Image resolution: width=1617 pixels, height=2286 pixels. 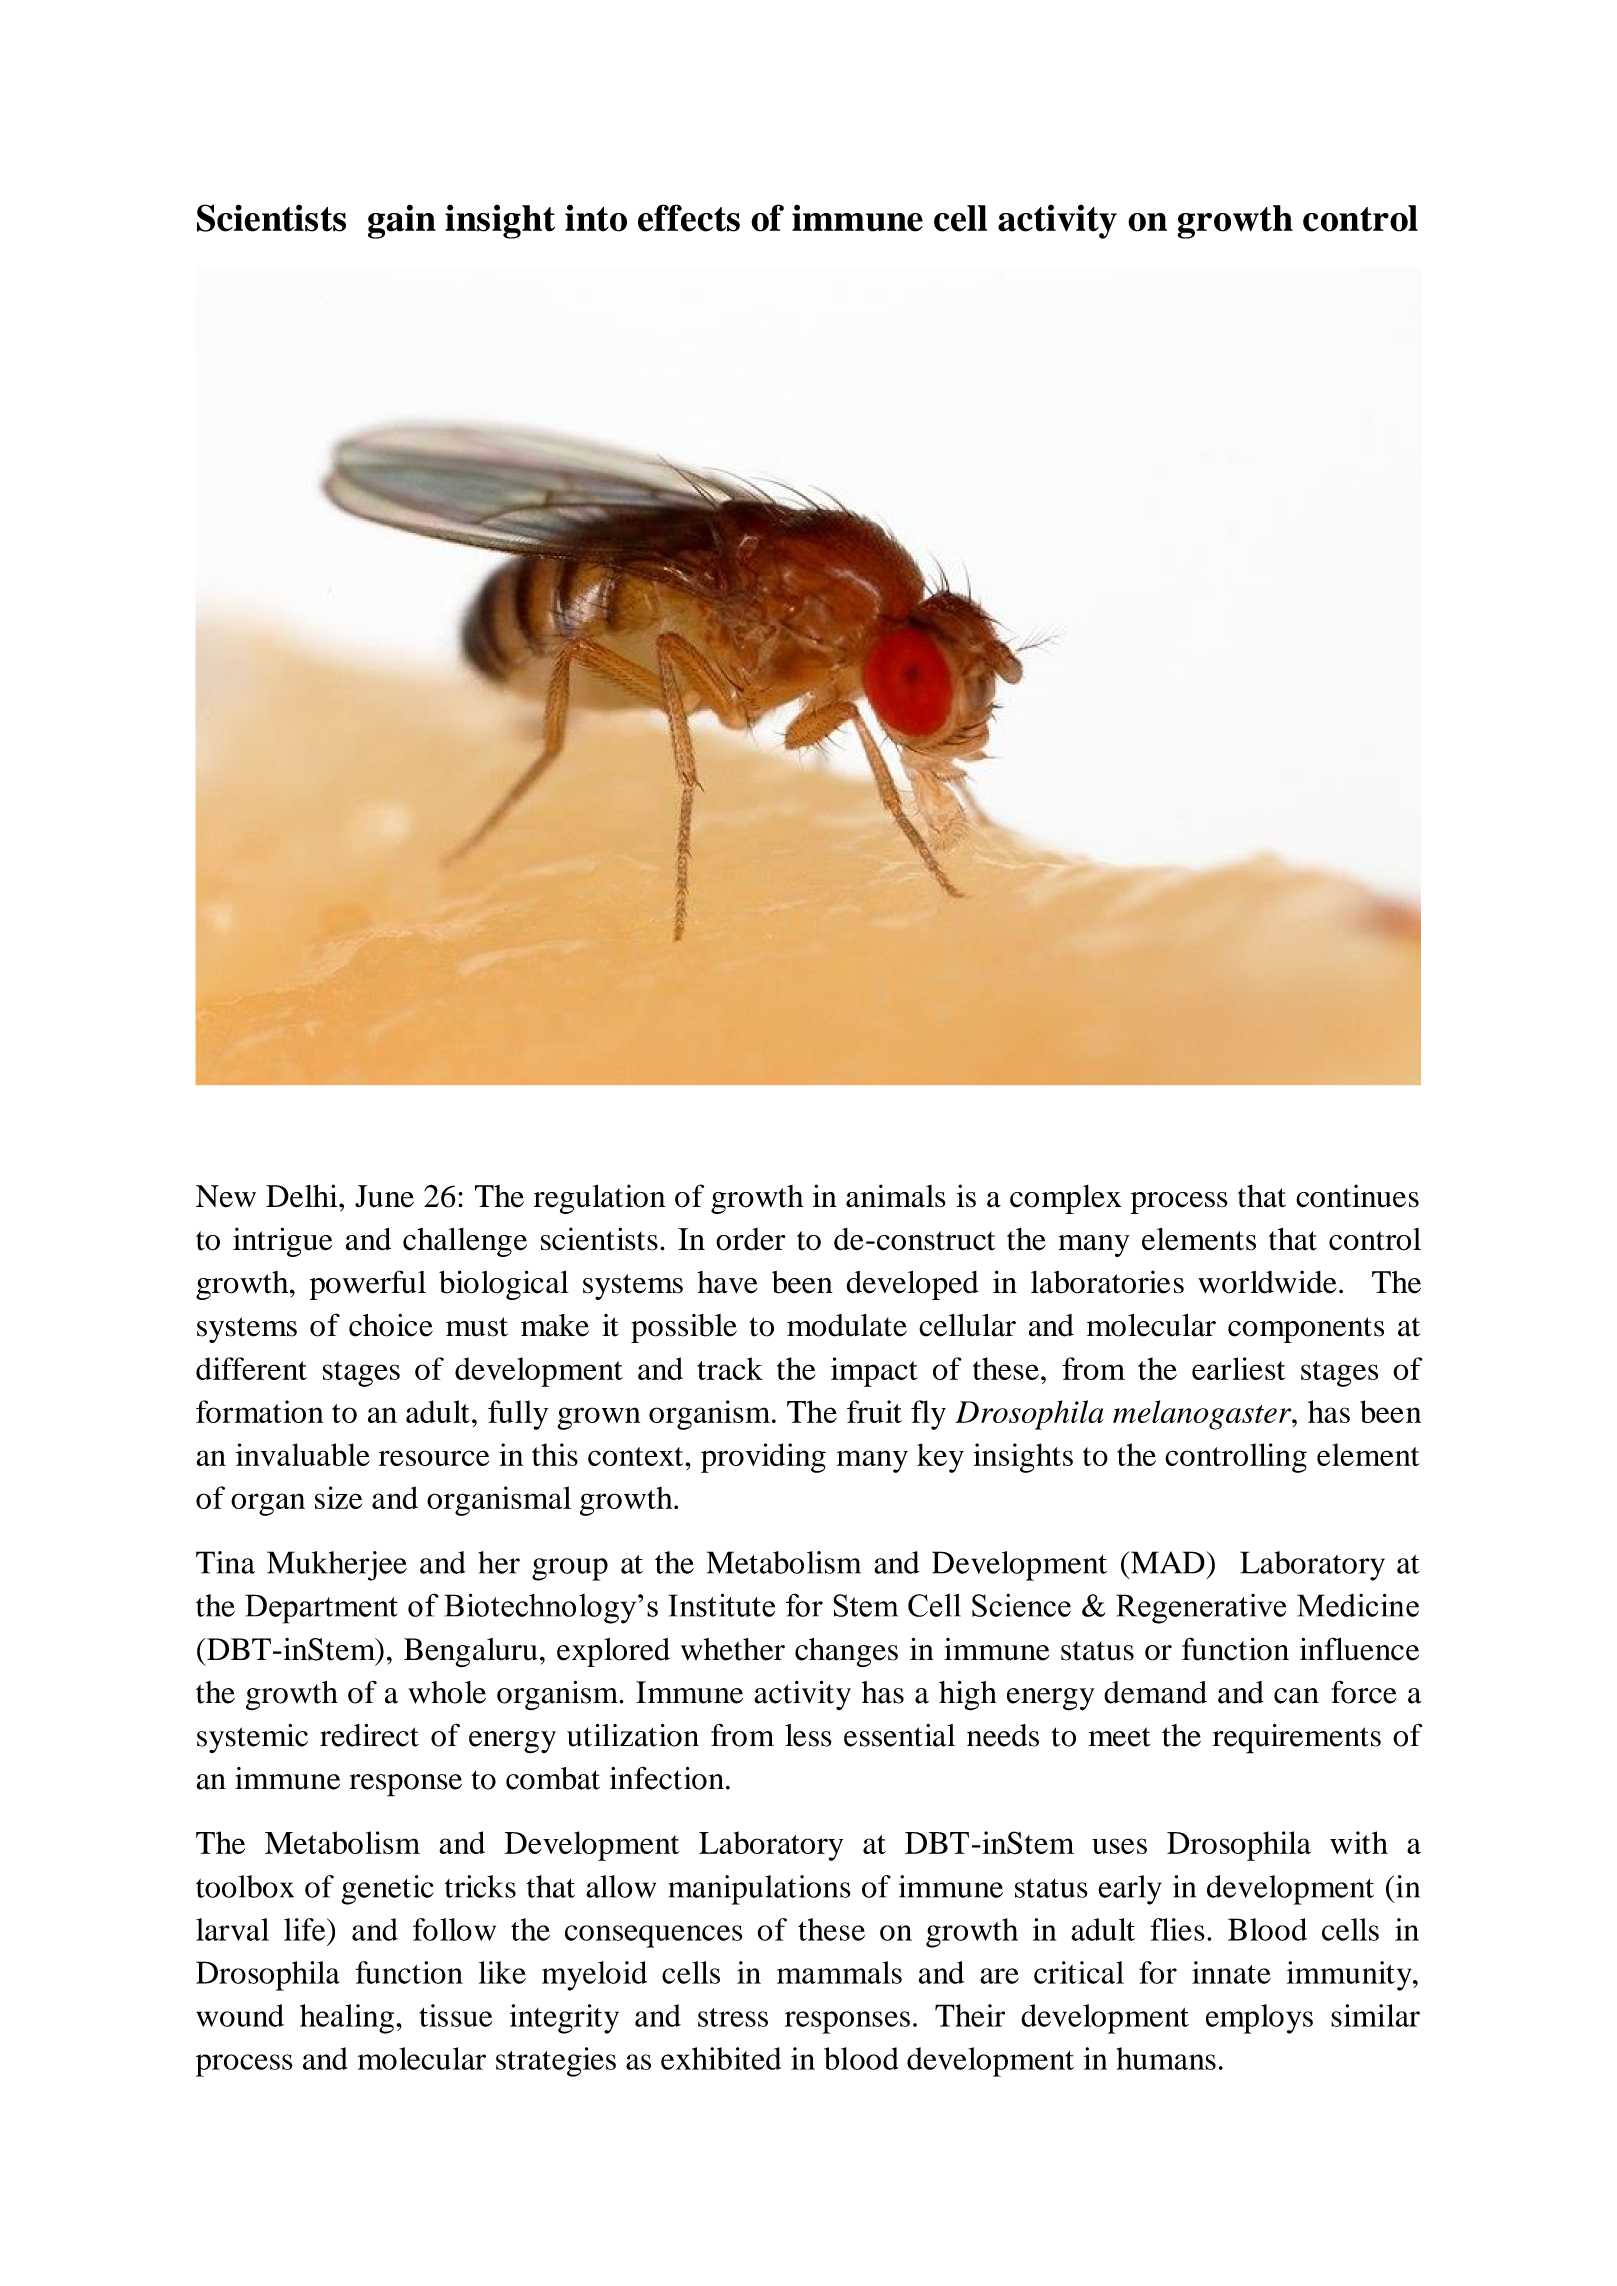 What do you see at coordinates (689, 218) in the screenshot?
I see `effects` at bounding box center [689, 218].
